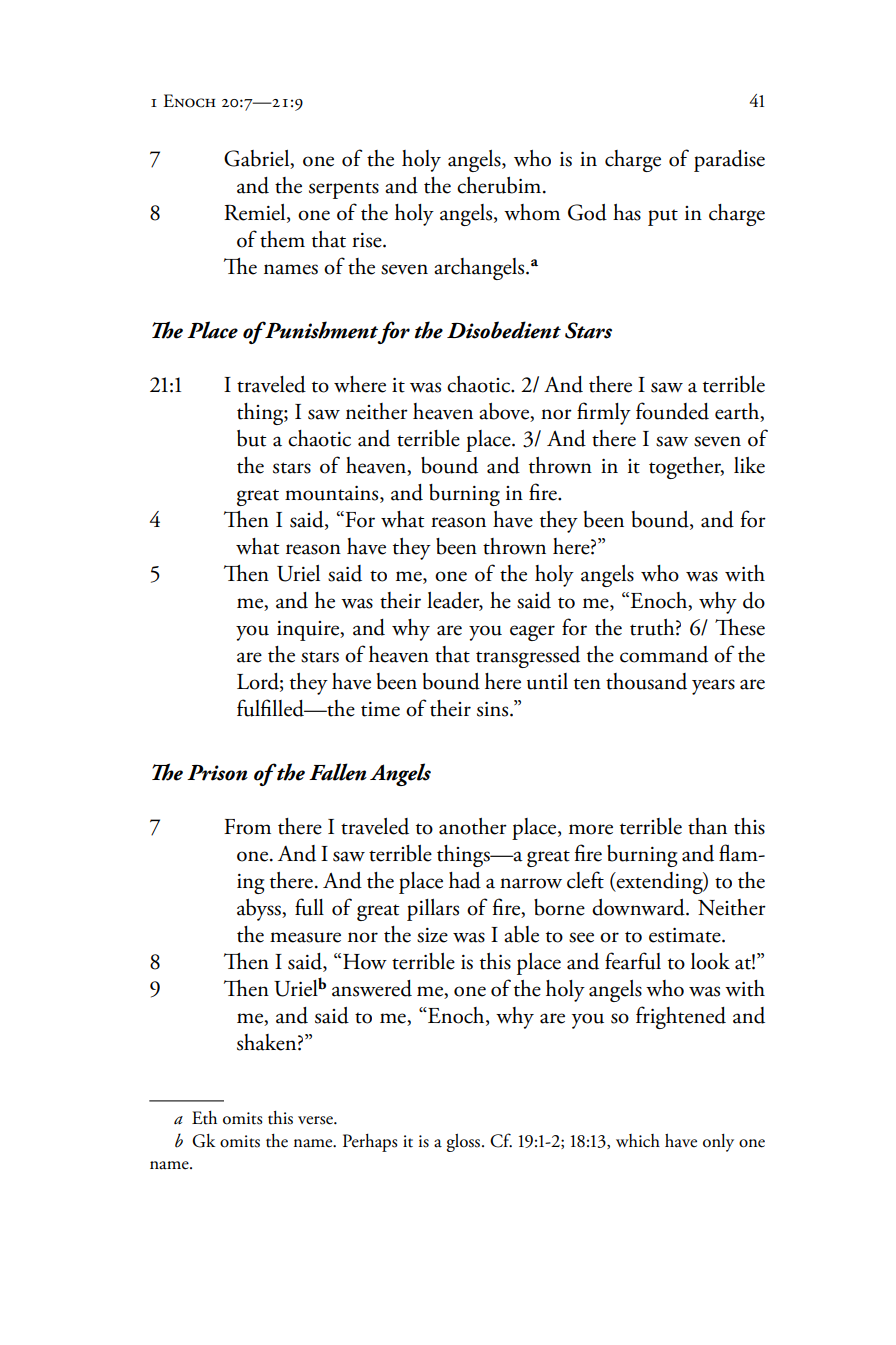  I want to click on them, so click(282, 239).
